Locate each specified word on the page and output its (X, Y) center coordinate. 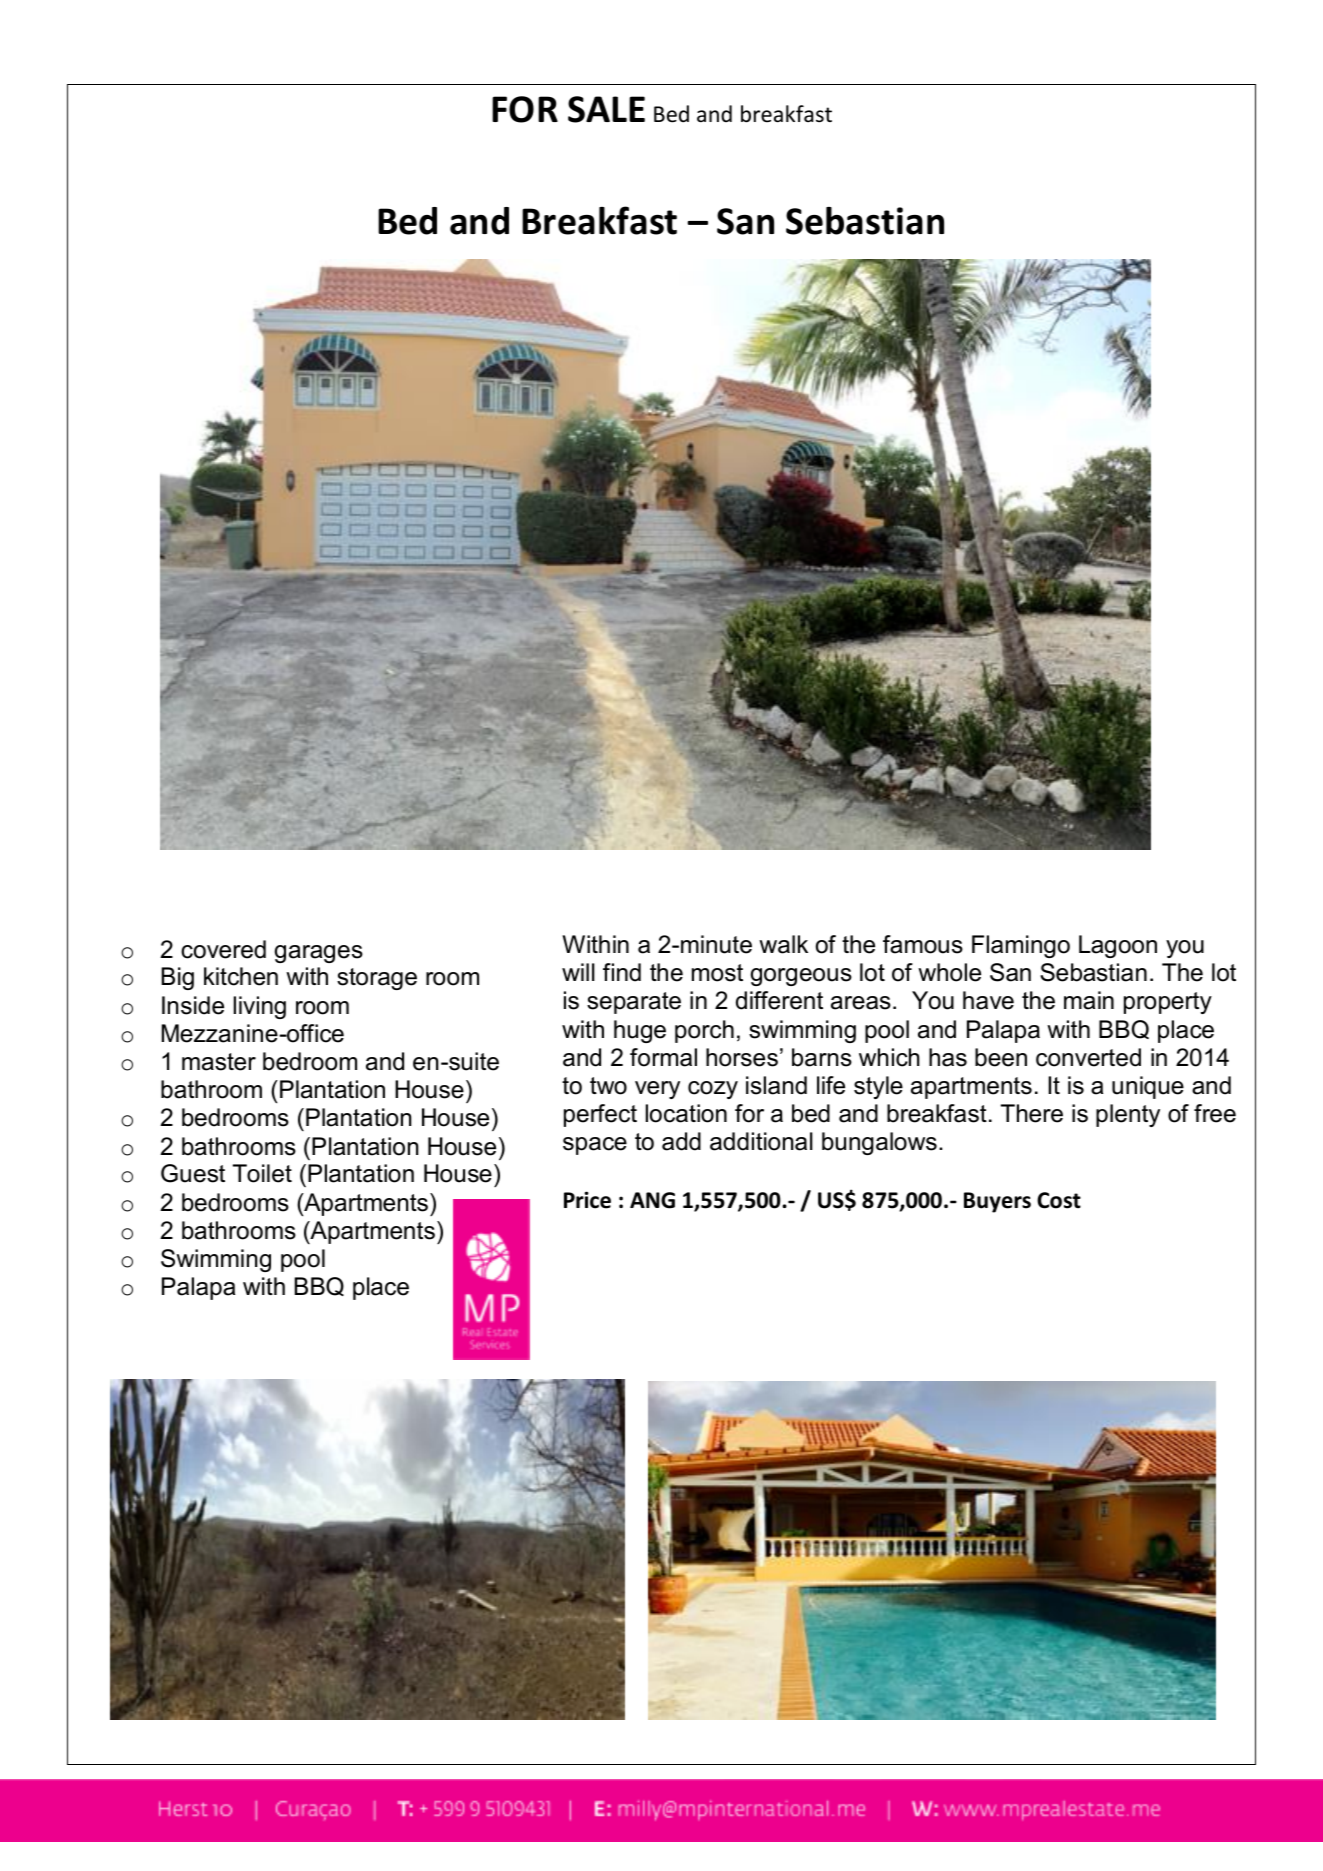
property (1168, 1003)
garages (319, 954)
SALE (606, 109)
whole (949, 972)
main (1089, 1000)
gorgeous (801, 977)
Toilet (262, 1173)
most (717, 973)
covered (223, 949)
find (622, 972)
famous (923, 944)
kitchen (241, 976)
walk (783, 944)
